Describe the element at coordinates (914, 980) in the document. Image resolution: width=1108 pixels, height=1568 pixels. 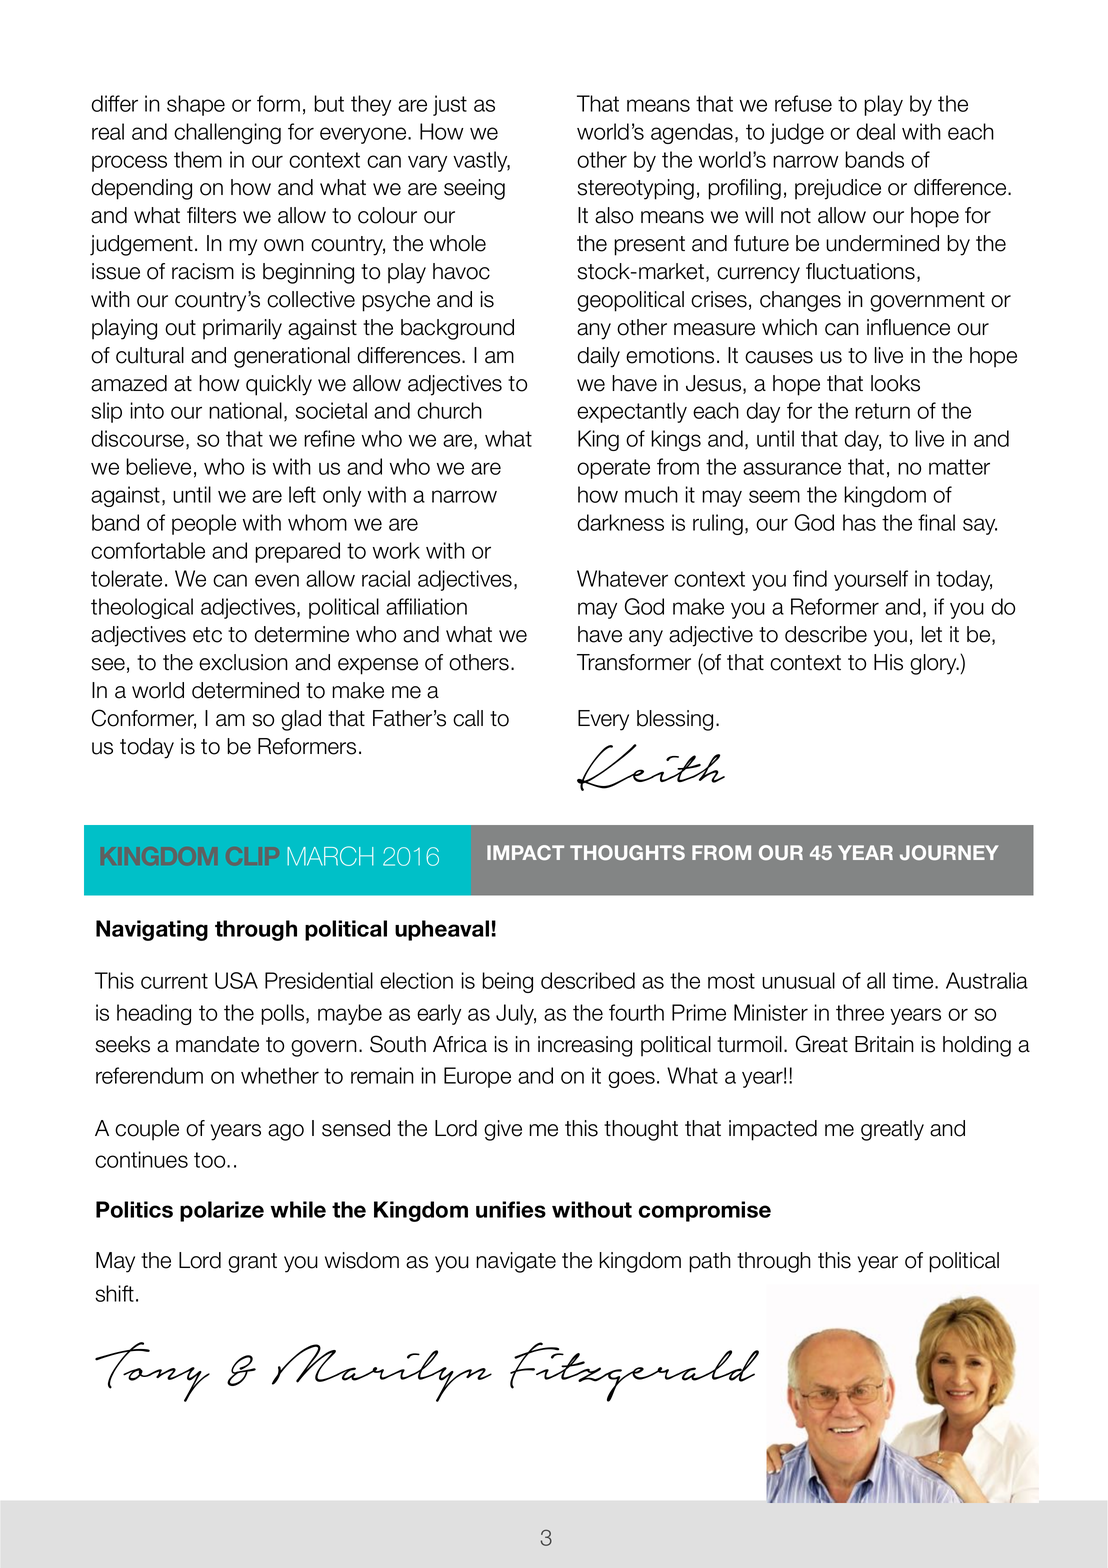
I see `time` at that location.
